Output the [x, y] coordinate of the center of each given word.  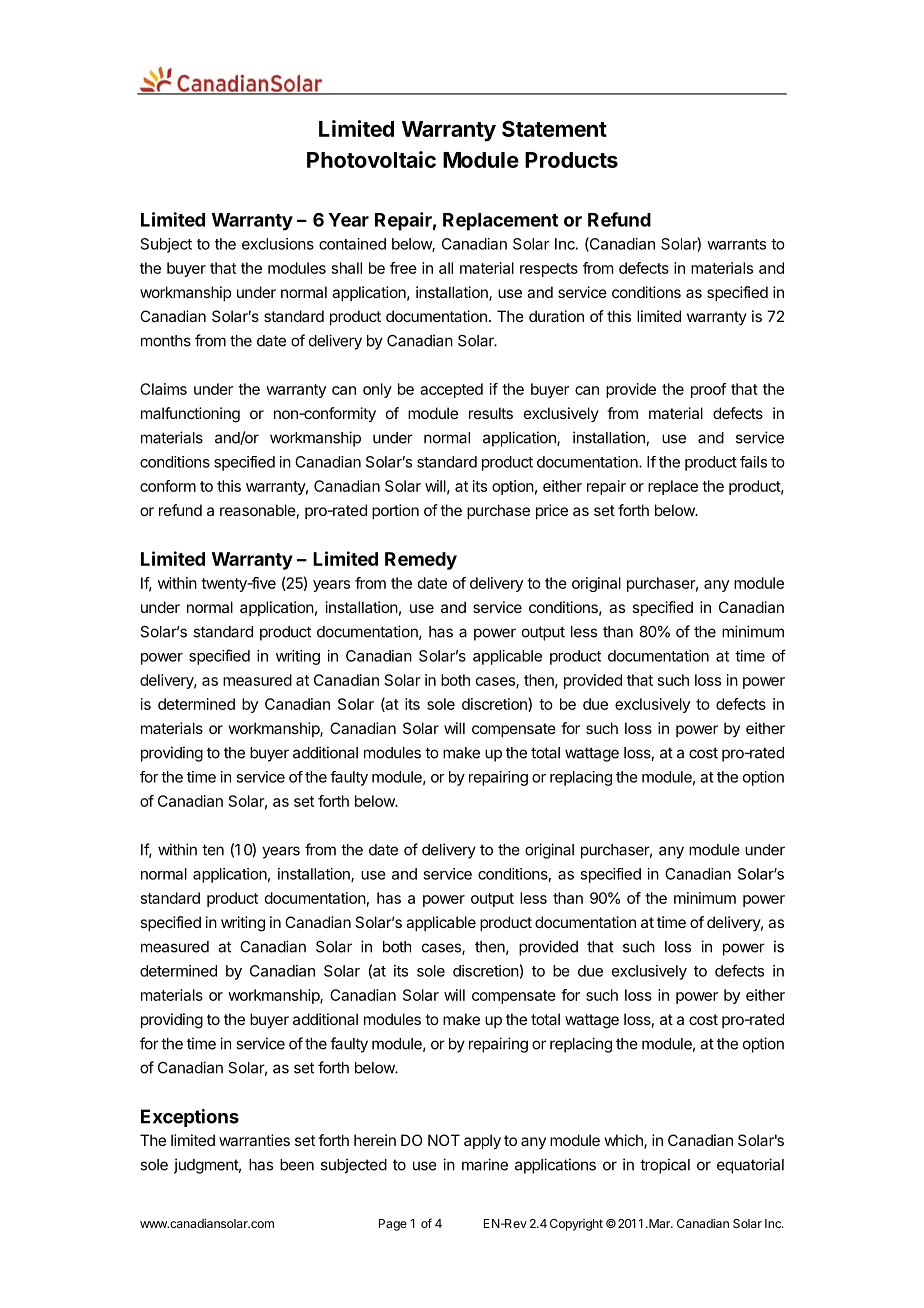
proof [708, 390]
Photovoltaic [371, 159]
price [552, 511]
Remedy [421, 561]
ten [213, 850]
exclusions [278, 244]
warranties [254, 1140]
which [624, 1141]
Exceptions [190, 1118]
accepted [451, 390]
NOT [444, 1140]
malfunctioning [190, 415]
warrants [736, 244]
